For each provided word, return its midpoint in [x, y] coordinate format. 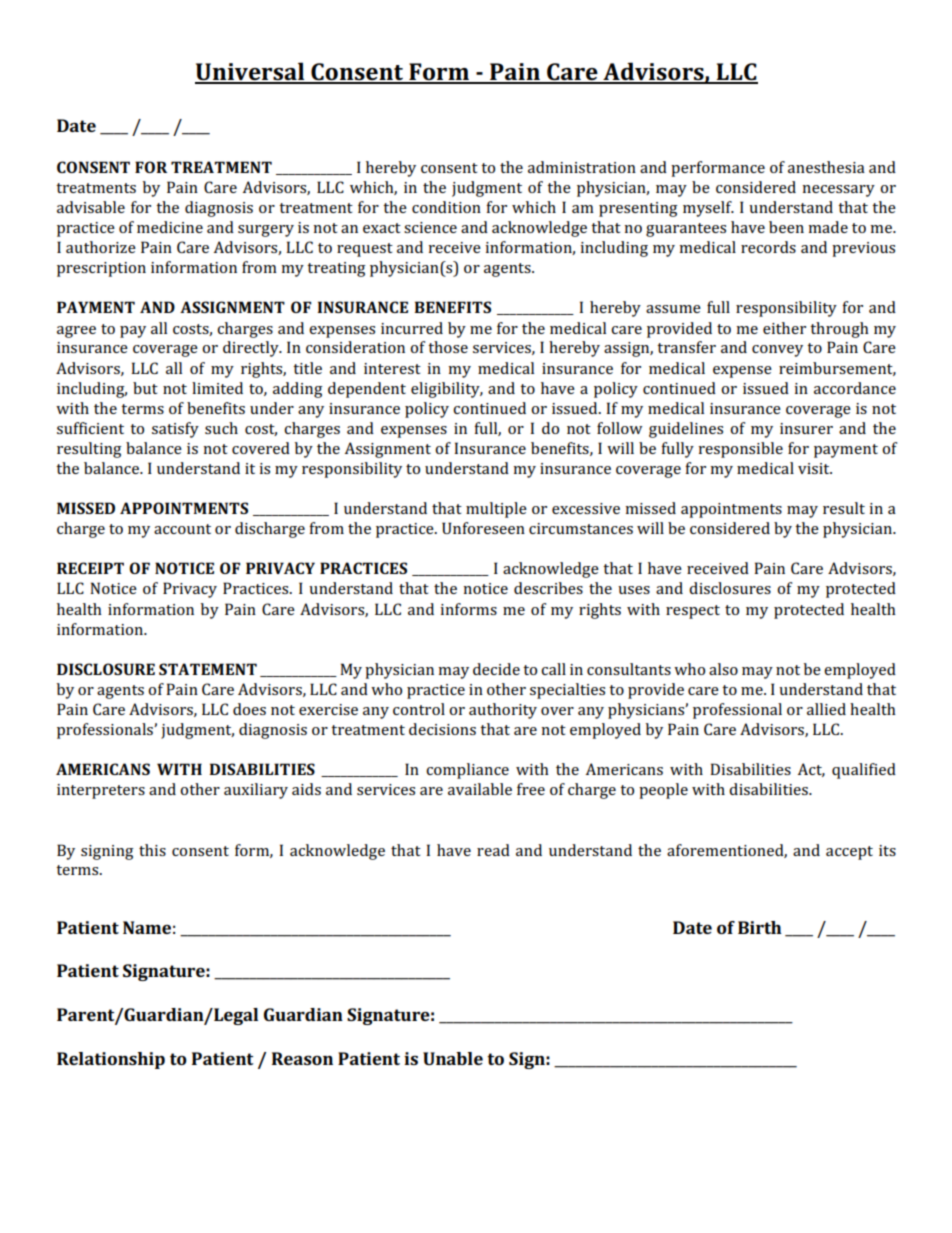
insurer [806, 428]
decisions [442, 729]
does [249, 709]
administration [582, 167]
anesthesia [826, 167]
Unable [453, 1058]
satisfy [175, 430]
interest [392, 368]
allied [826, 709]
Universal [251, 72]
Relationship [111, 1060]
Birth [760, 927]
